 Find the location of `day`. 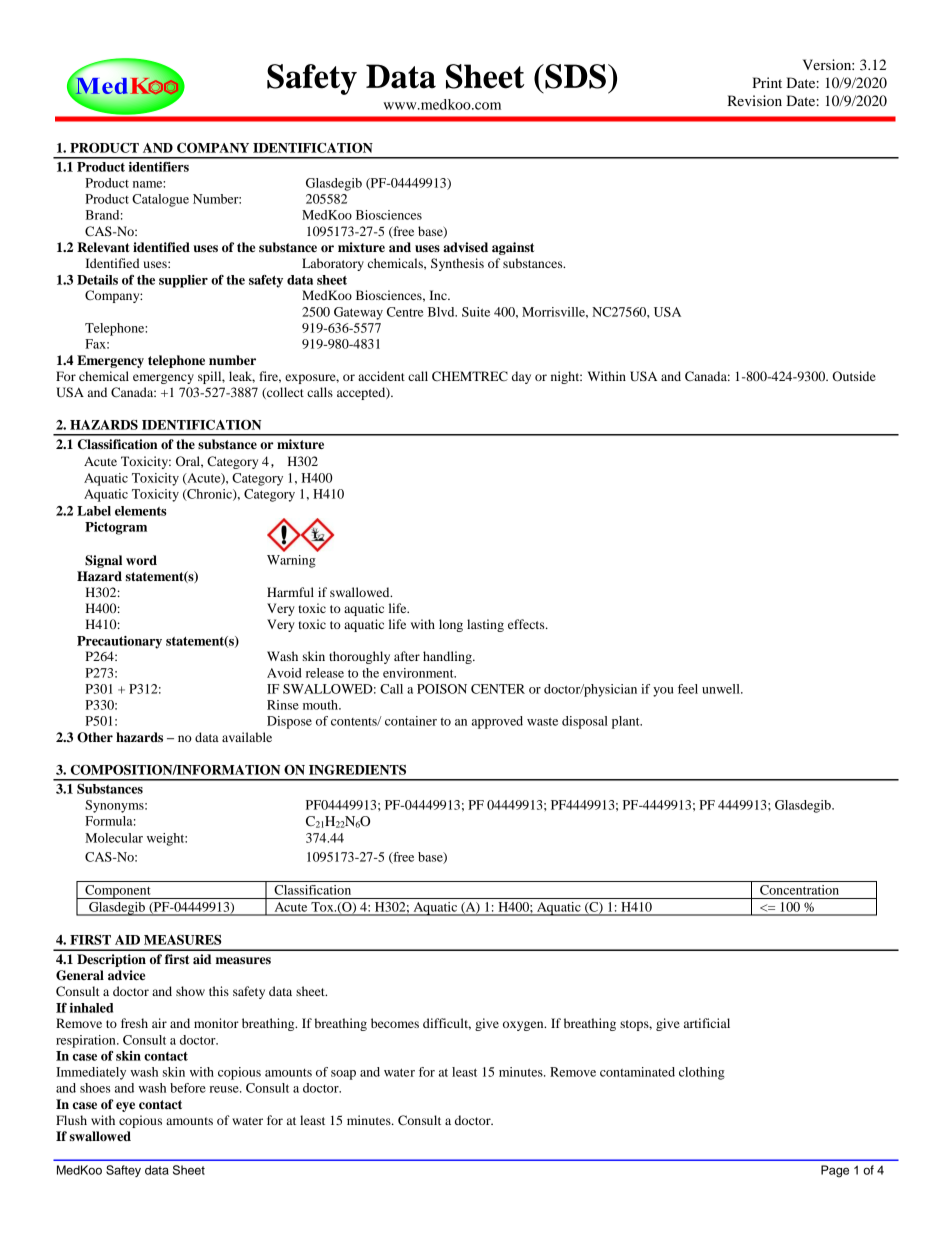

day is located at coordinates (521, 377).
